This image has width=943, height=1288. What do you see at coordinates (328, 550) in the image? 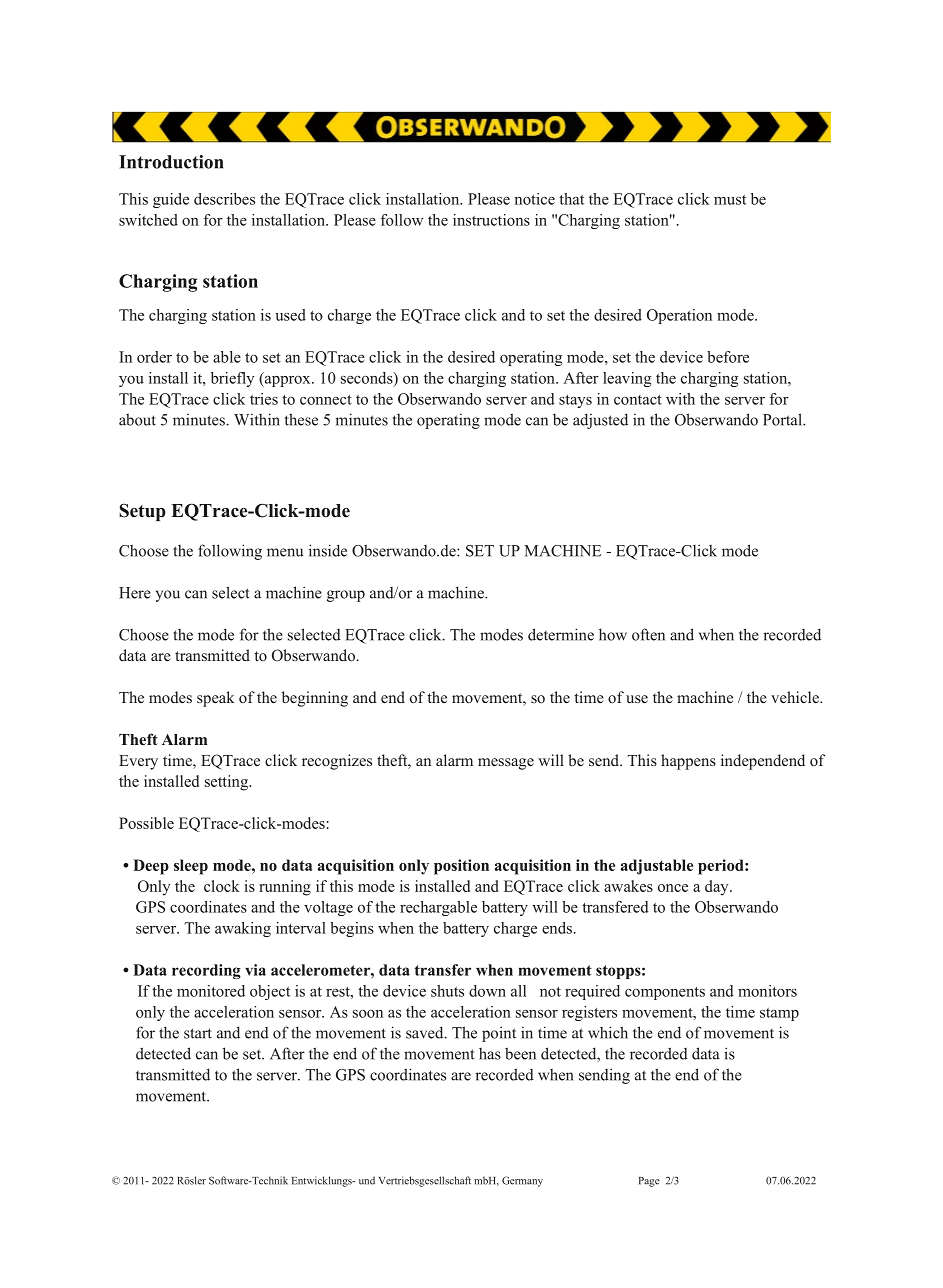
I see `inside` at bounding box center [328, 550].
